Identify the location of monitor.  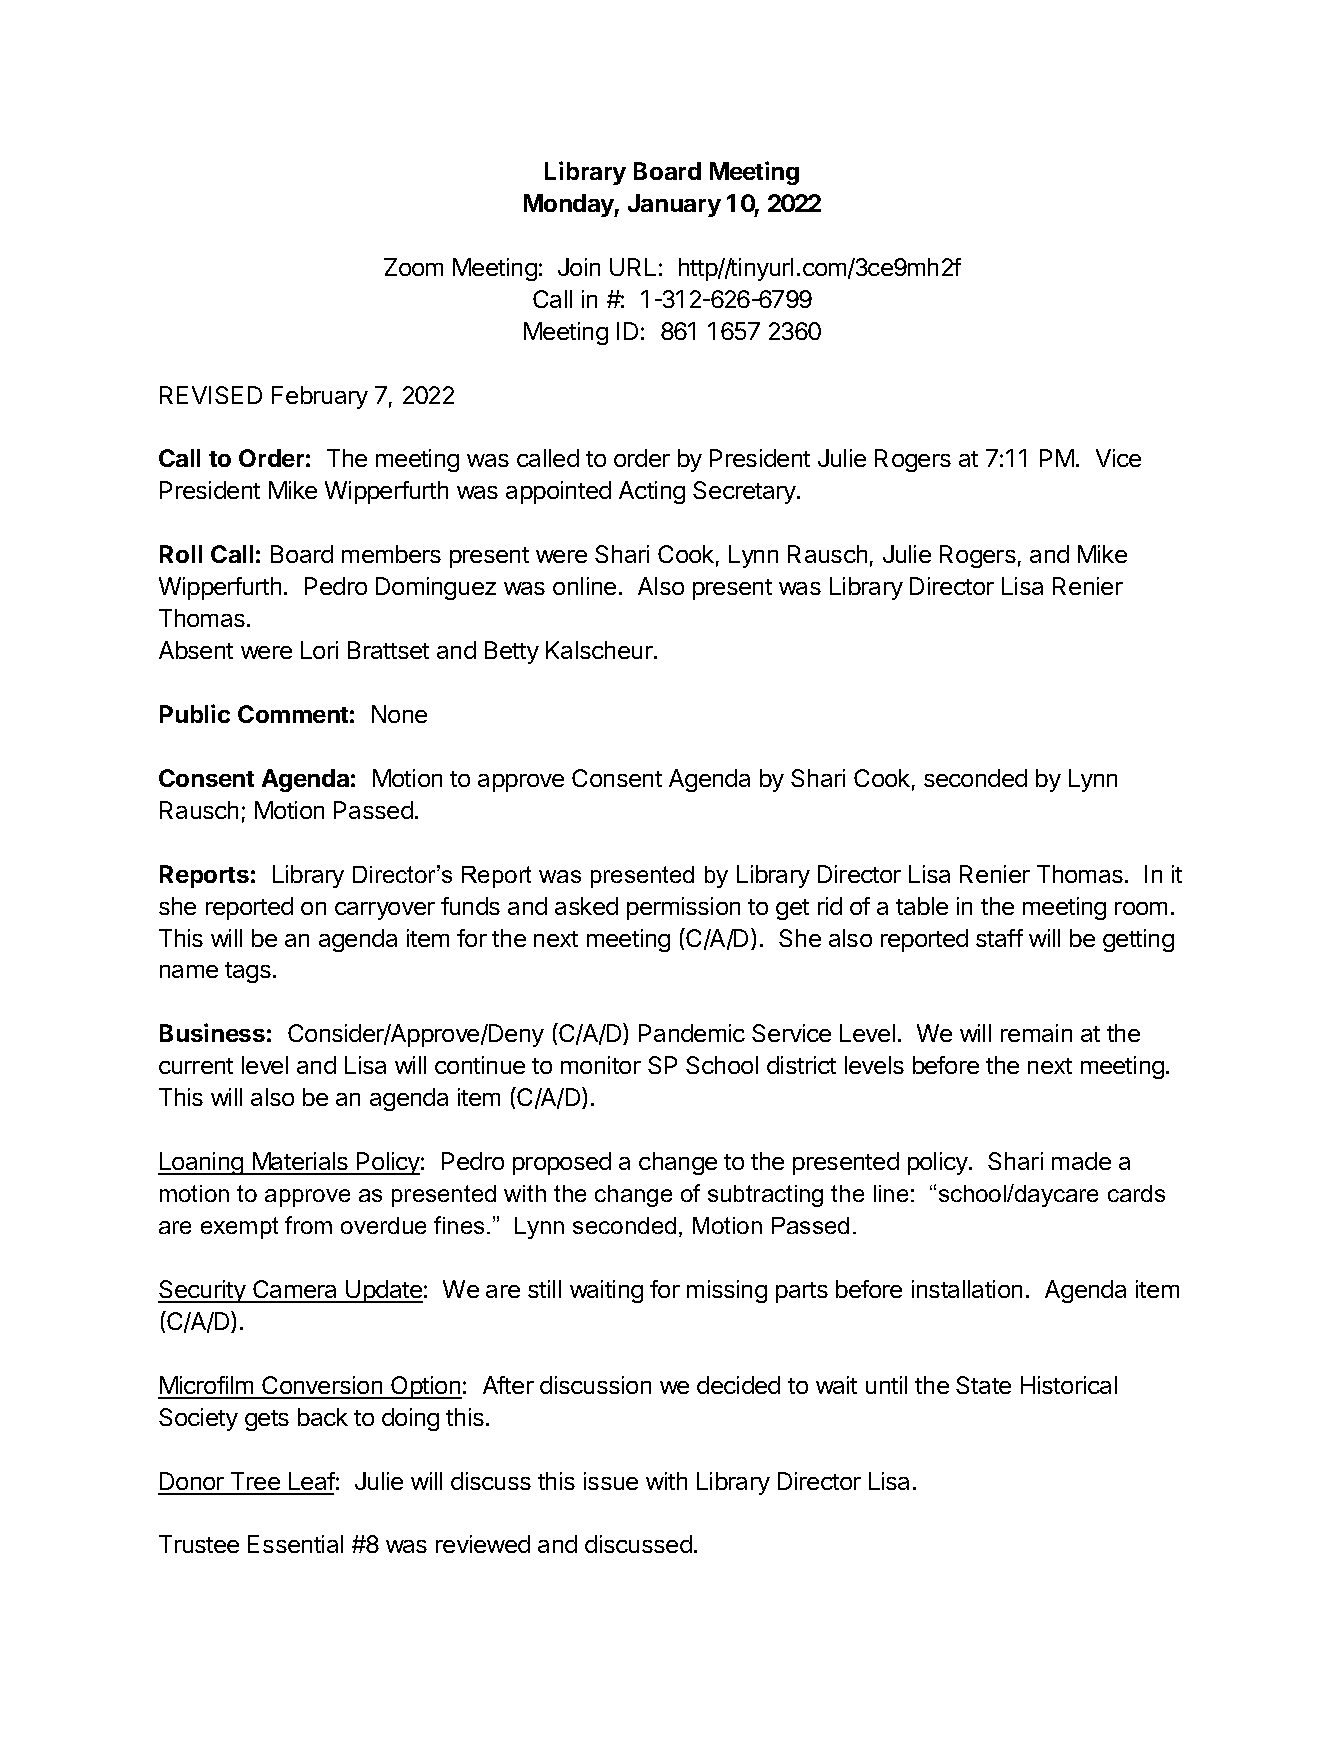
(601, 1065).
